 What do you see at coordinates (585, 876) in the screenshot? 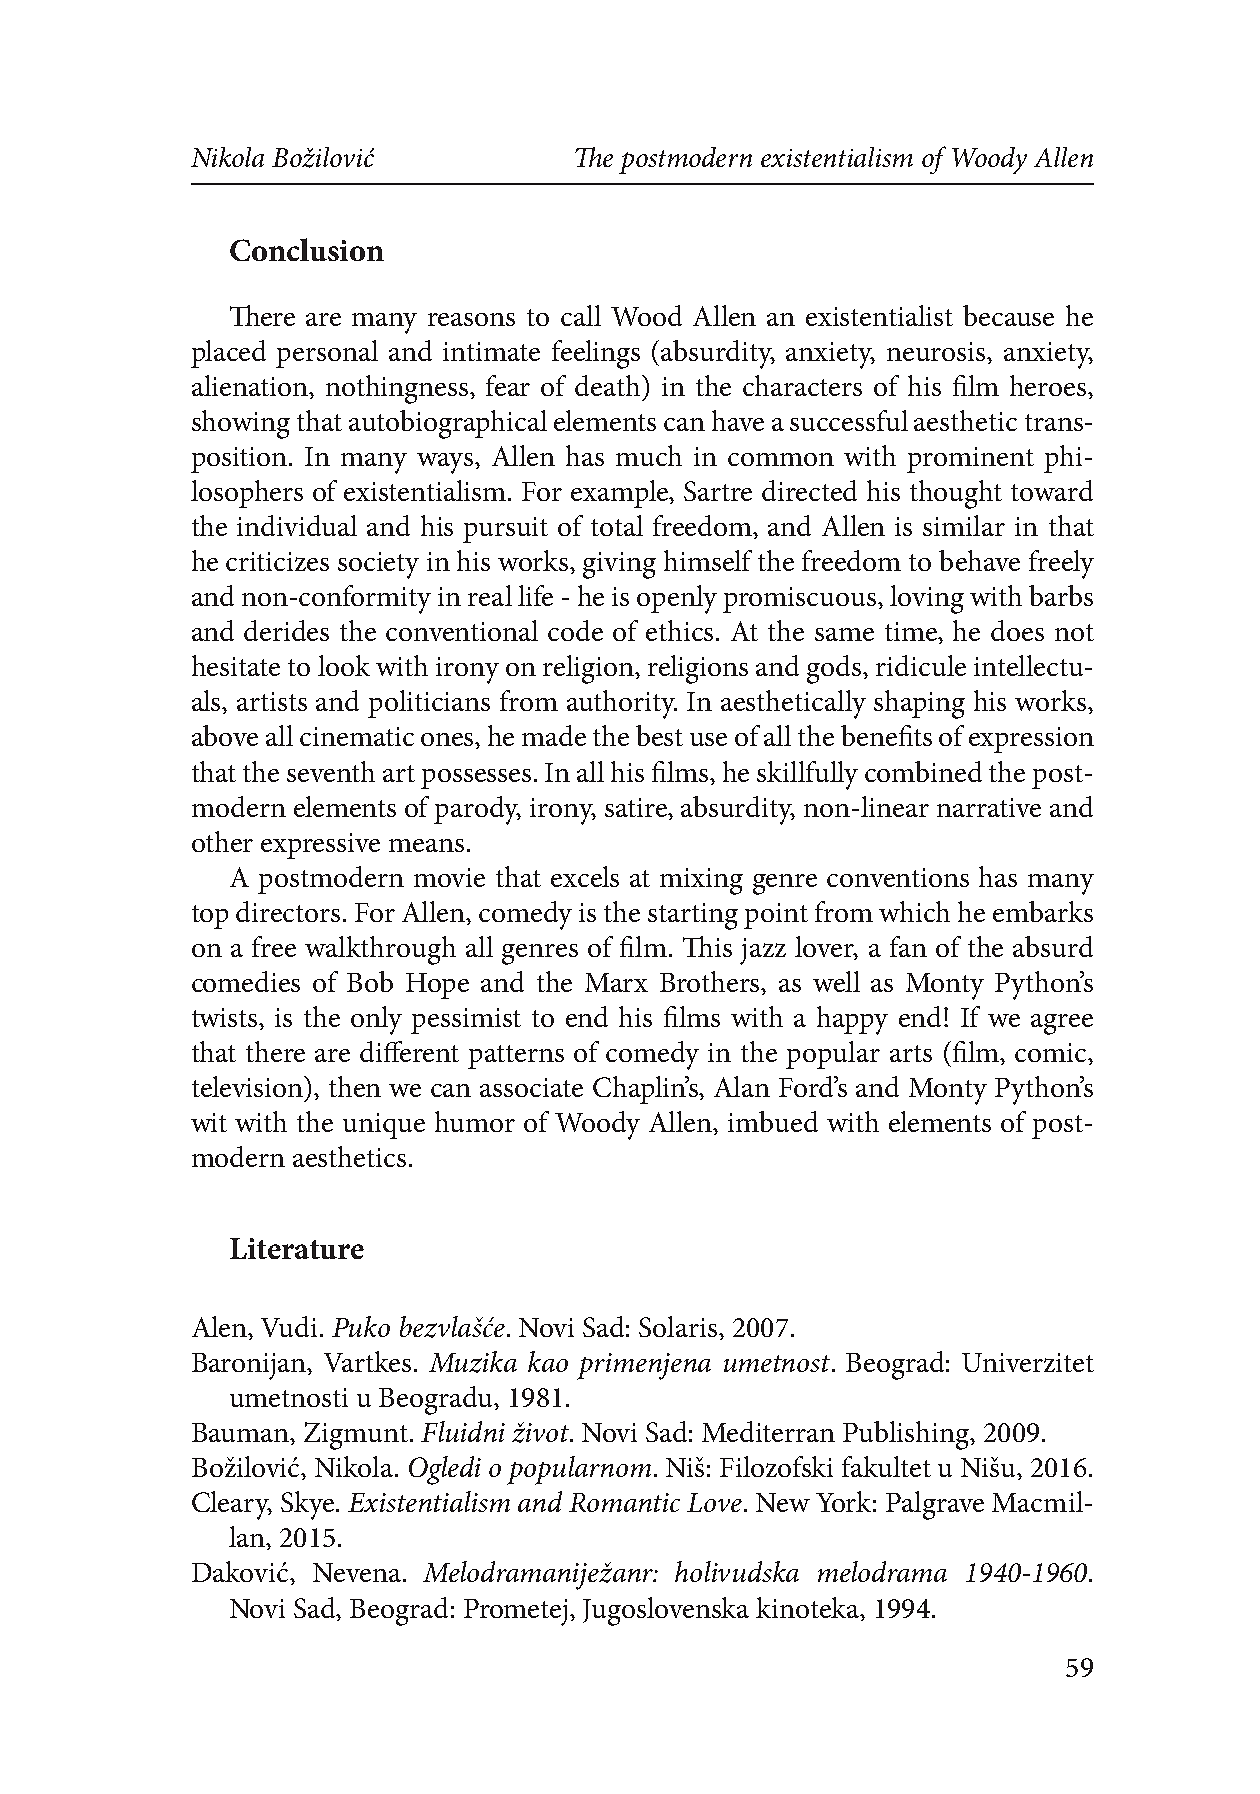
I see `excels` at bounding box center [585, 876].
